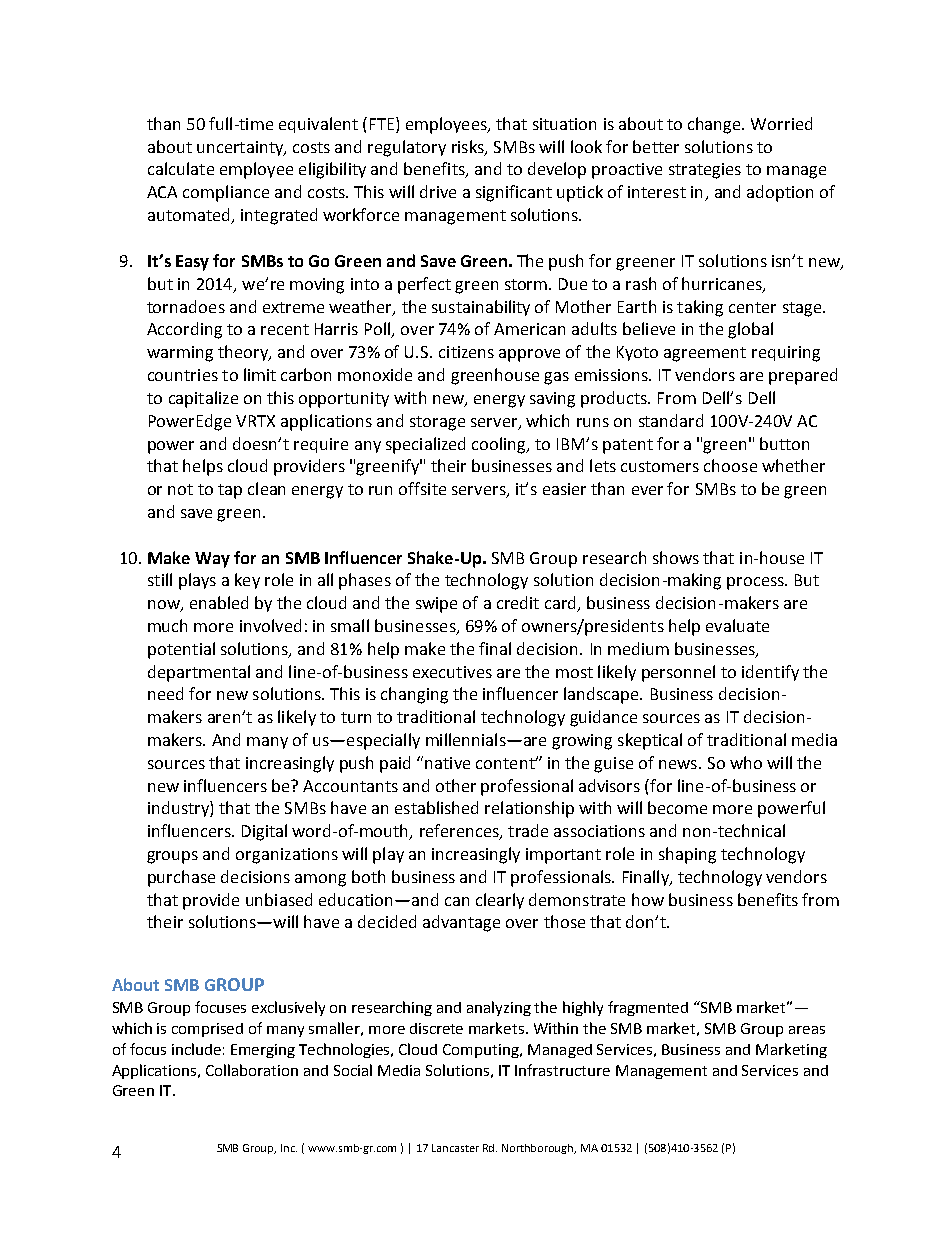 The height and width of the page is (1233, 952). Describe the element at coordinates (199, 673) in the page. I see `departmental` at that location.
